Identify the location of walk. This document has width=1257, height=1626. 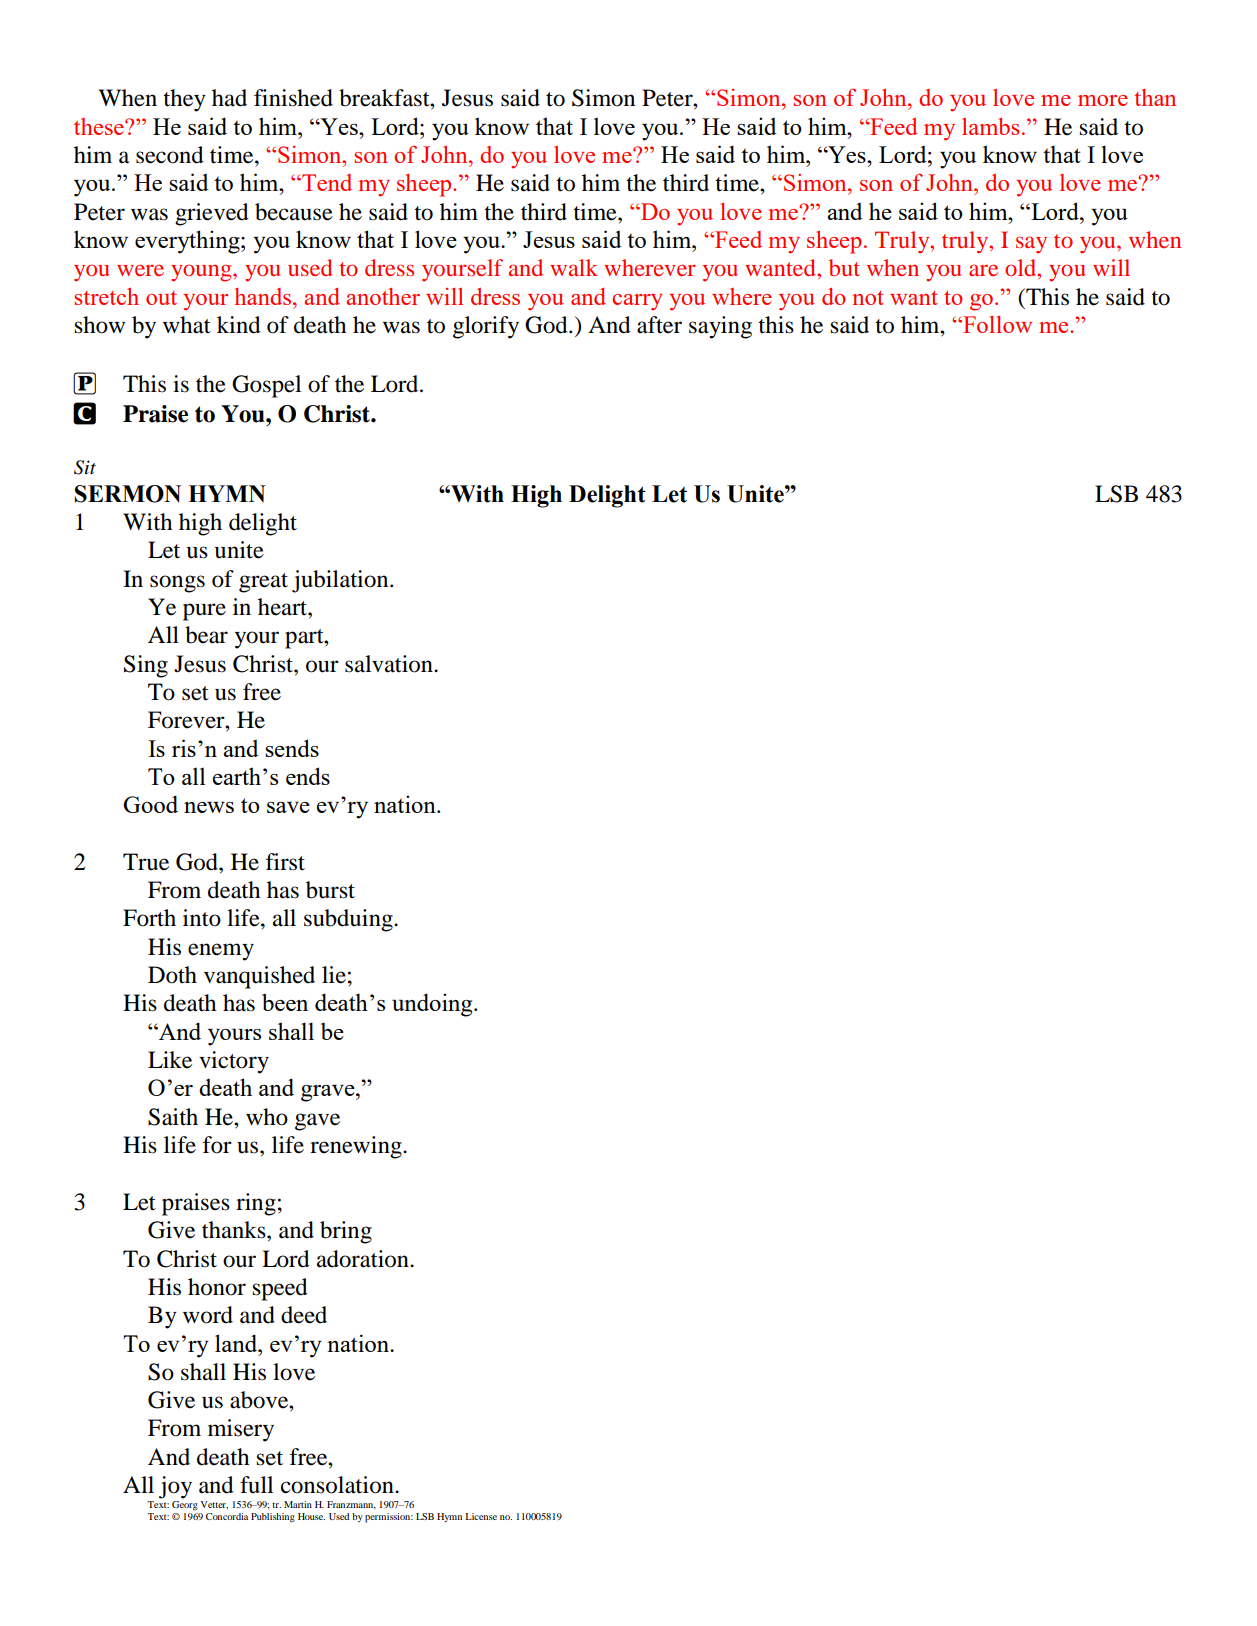
(574, 267).
